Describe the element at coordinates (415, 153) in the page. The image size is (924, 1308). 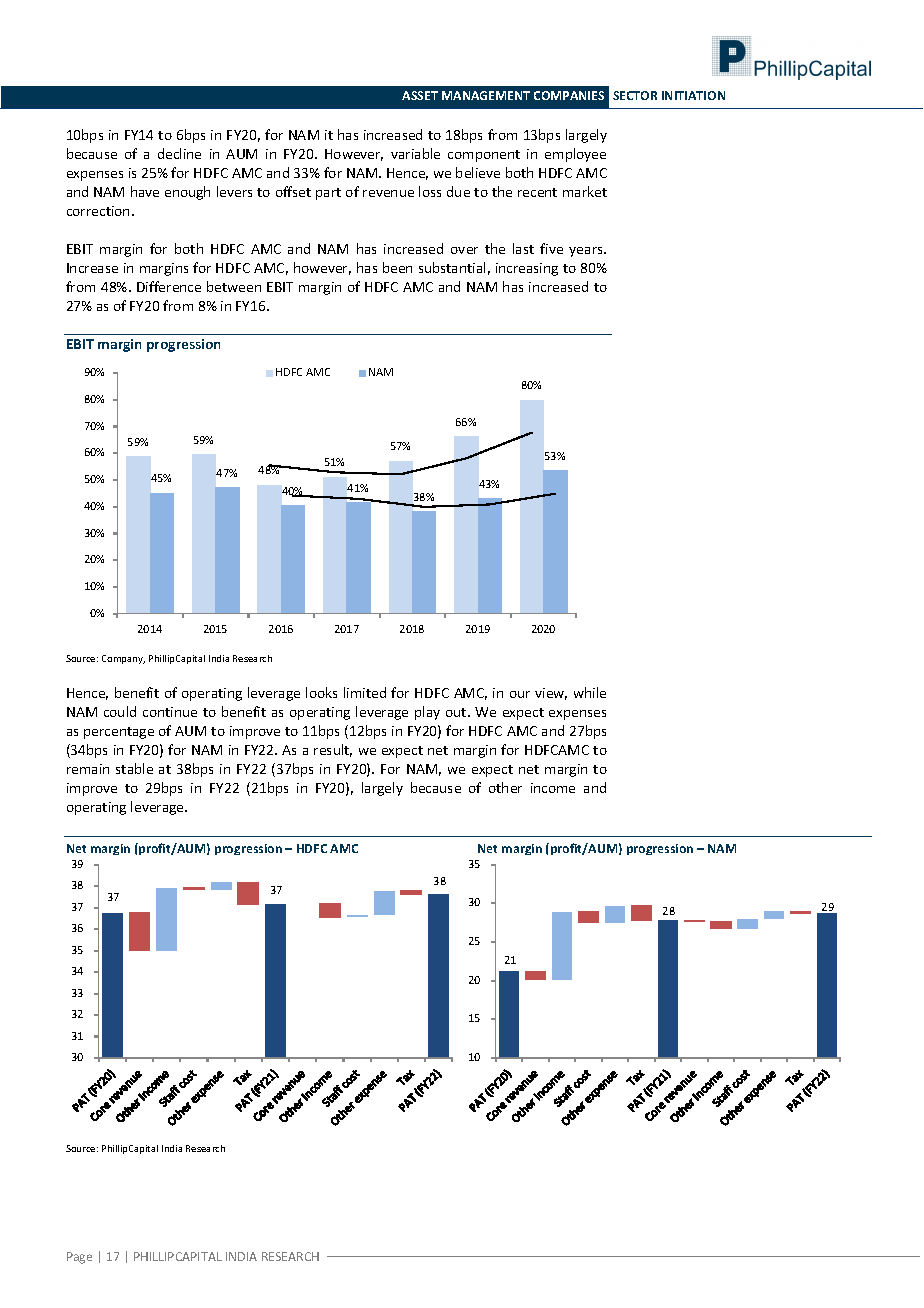
I see `variable` at that location.
